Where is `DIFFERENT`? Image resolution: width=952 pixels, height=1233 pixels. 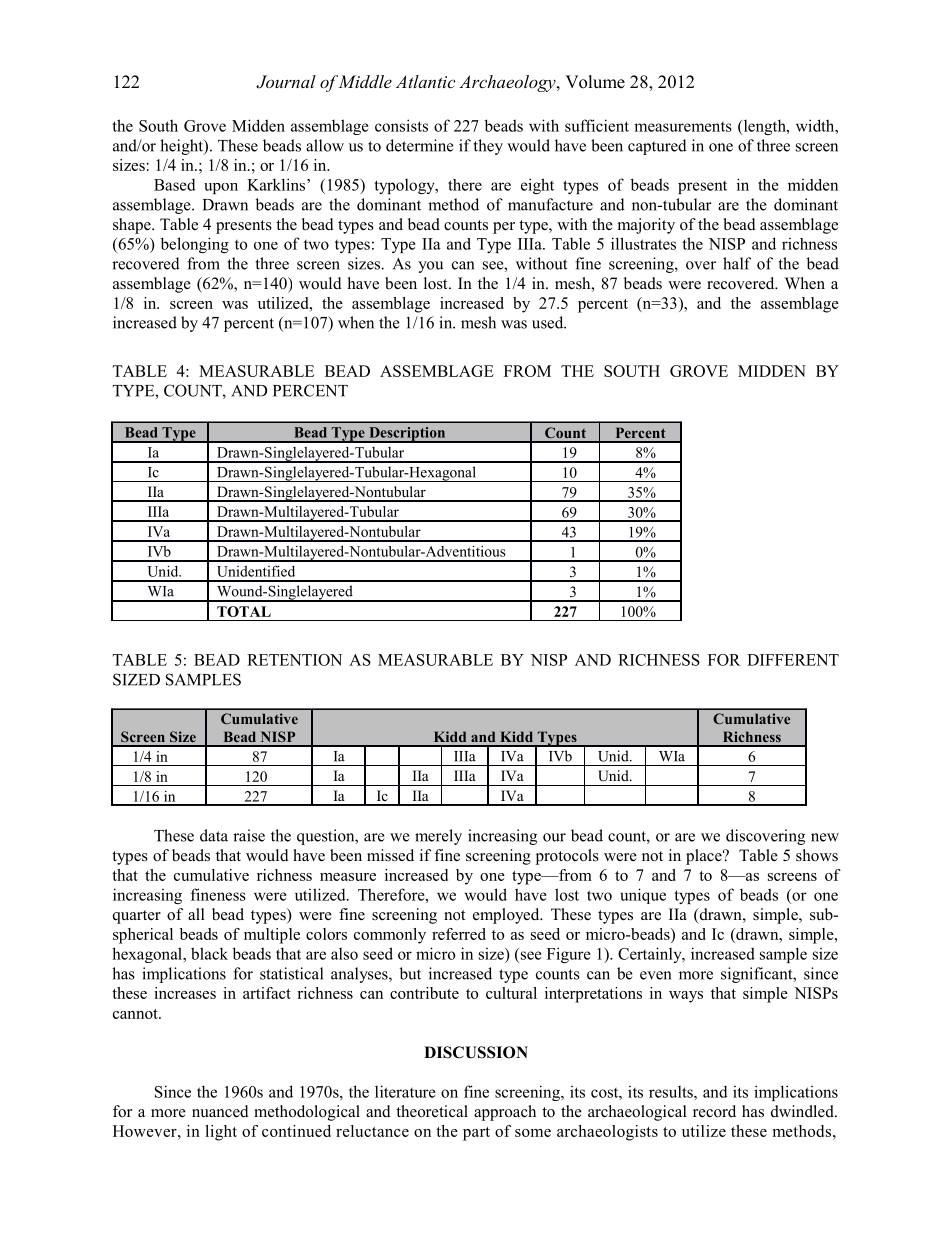
DIFFERENT is located at coordinates (793, 660).
